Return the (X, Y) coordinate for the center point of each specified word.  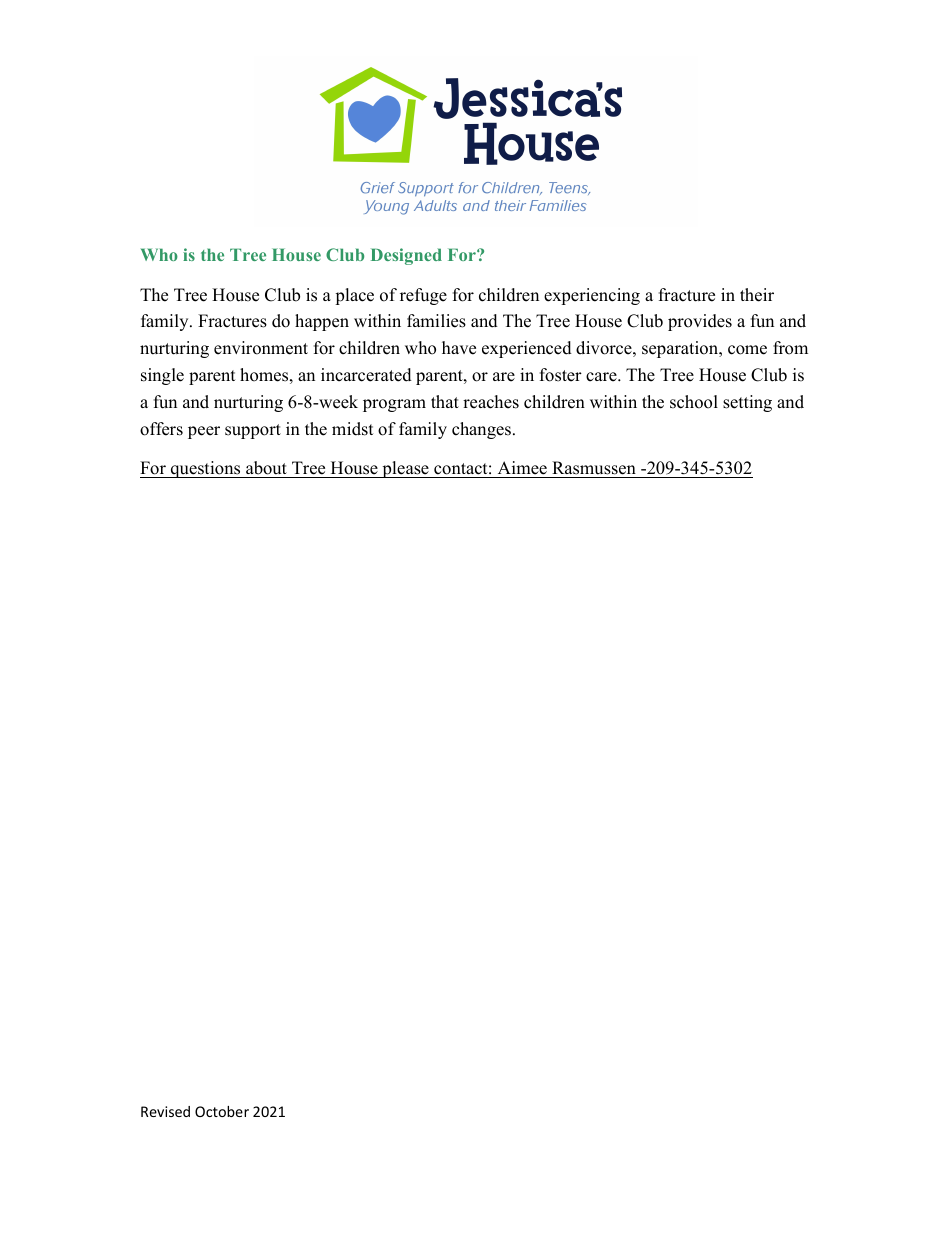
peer (204, 432)
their (757, 295)
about (266, 468)
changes (481, 430)
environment (261, 348)
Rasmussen (594, 468)
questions (206, 469)
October (222, 1111)
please (405, 469)
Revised (165, 1111)
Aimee (522, 468)
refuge (423, 296)
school (694, 402)
